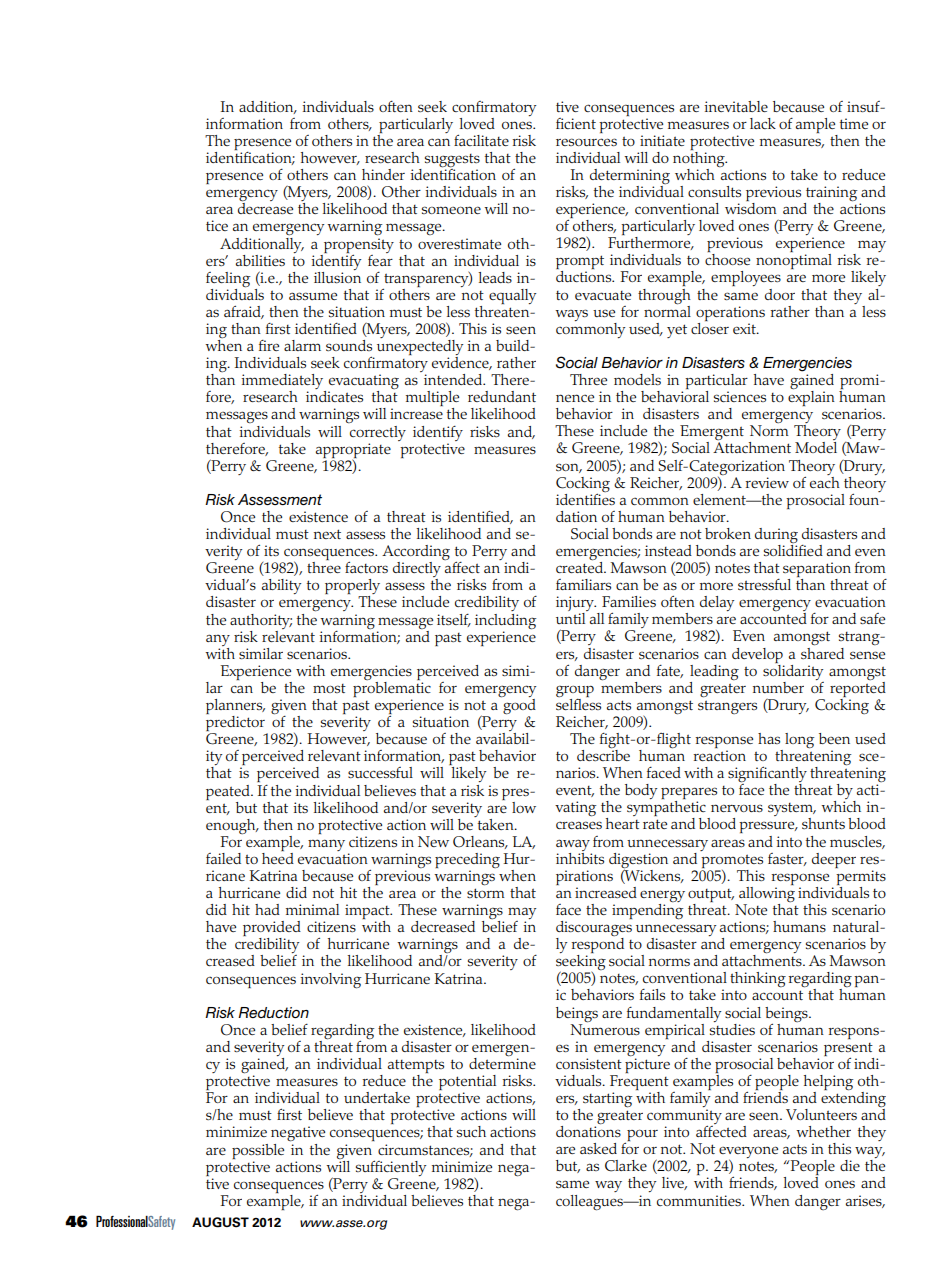  Describe the element at coordinates (302, 345) in the page. I see `alarm` at that location.
